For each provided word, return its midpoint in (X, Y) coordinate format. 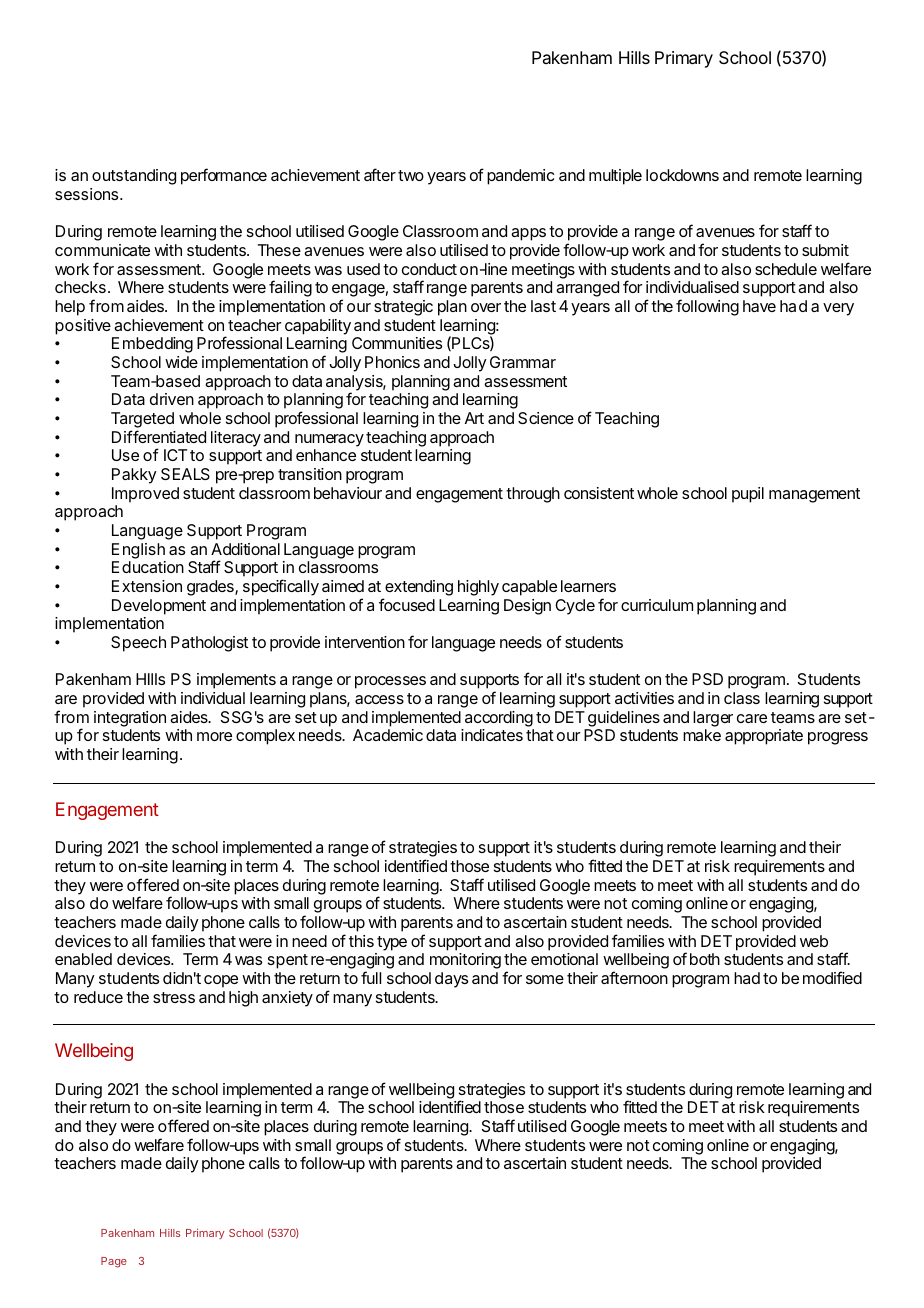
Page (114, 1262)
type (392, 943)
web (814, 941)
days (451, 980)
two (411, 175)
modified (832, 977)
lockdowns (682, 175)
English (138, 551)
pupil (748, 495)
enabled (83, 959)
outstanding (134, 177)
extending (419, 588)
